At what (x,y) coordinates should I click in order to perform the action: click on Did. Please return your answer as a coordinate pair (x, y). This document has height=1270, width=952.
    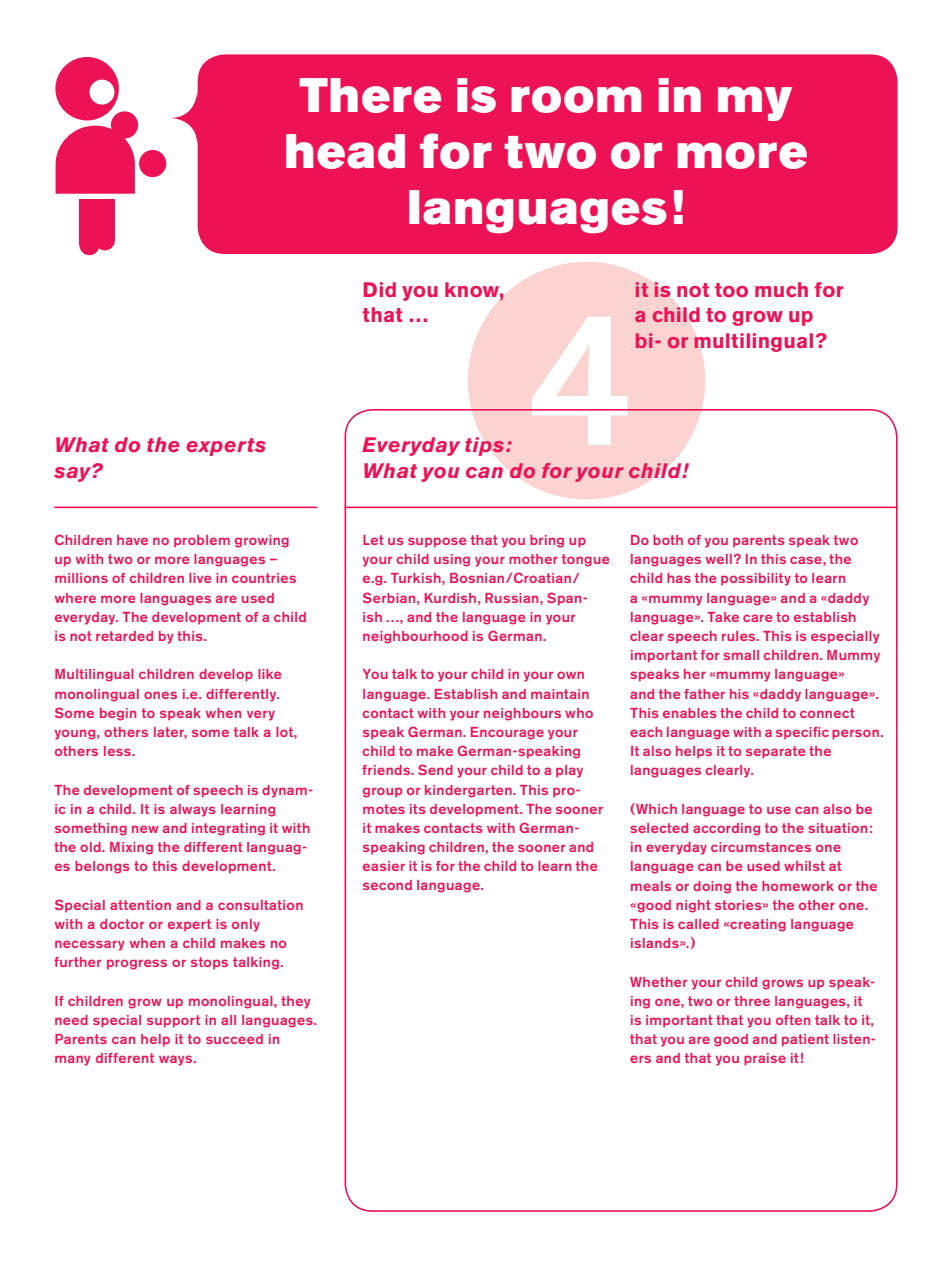
    Looking at the image, I should click on (379, 289).
